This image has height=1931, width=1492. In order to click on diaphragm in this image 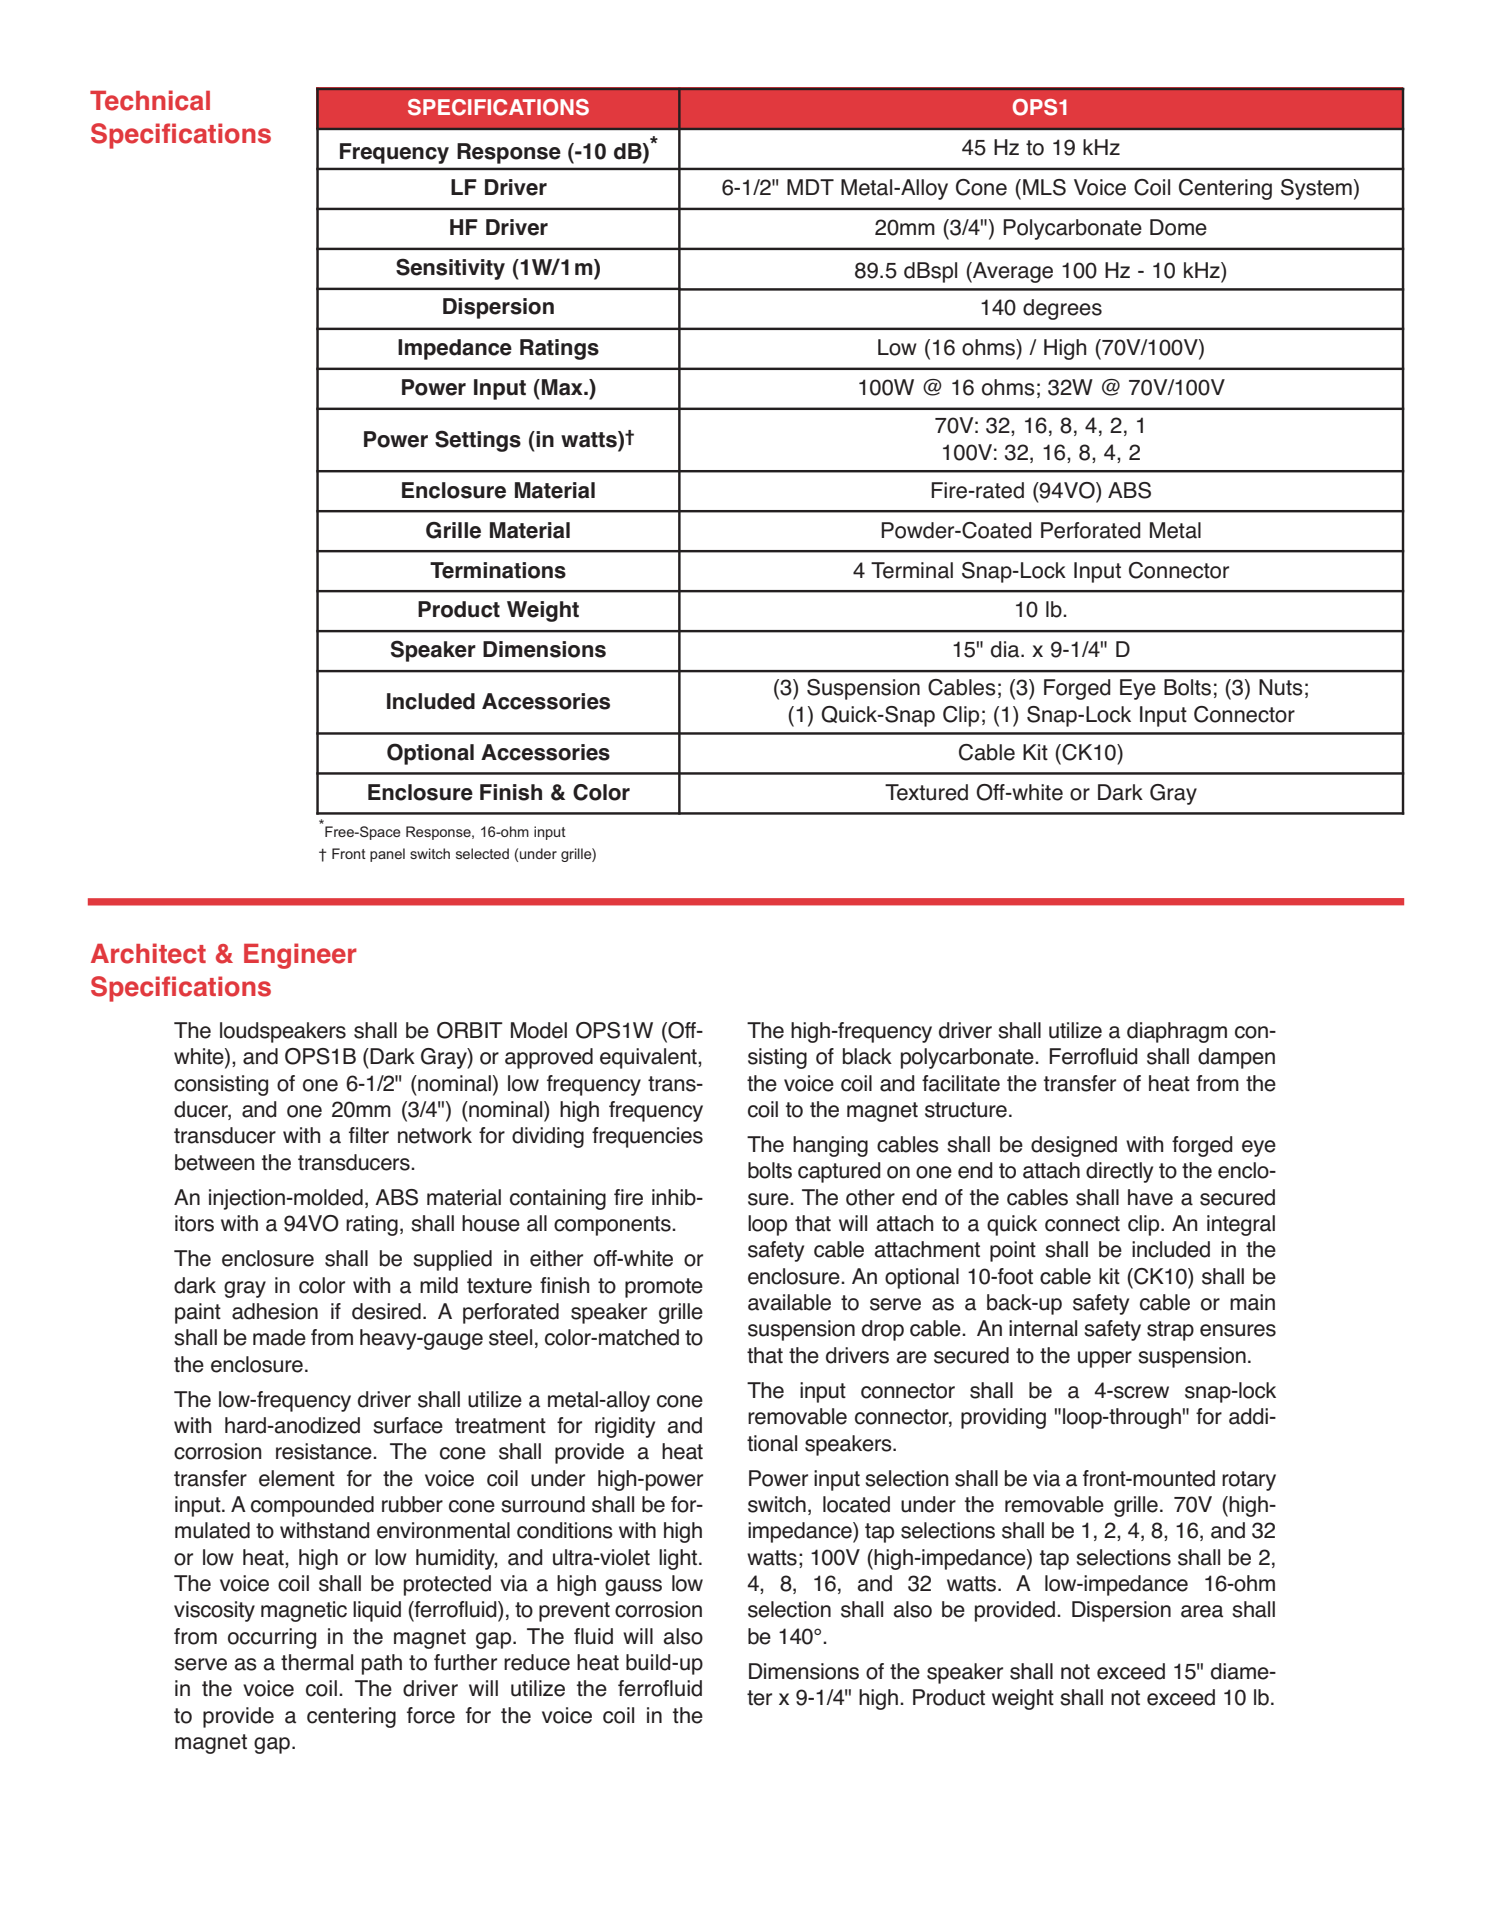, I will do `click(1177, 1032)`.
